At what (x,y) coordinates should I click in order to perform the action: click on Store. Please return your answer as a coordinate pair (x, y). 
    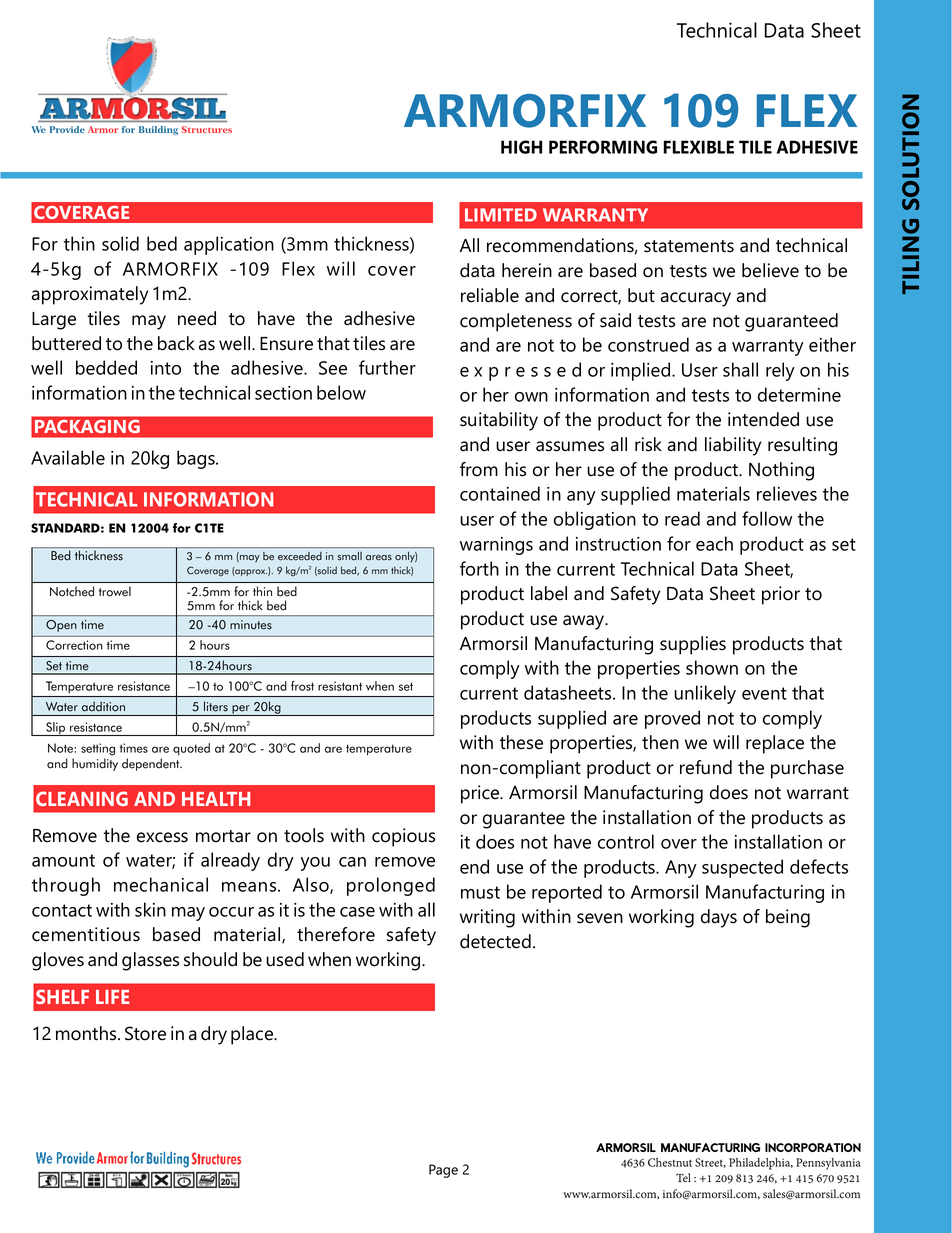
    Looking at the image, I should click on (145, 1033).
